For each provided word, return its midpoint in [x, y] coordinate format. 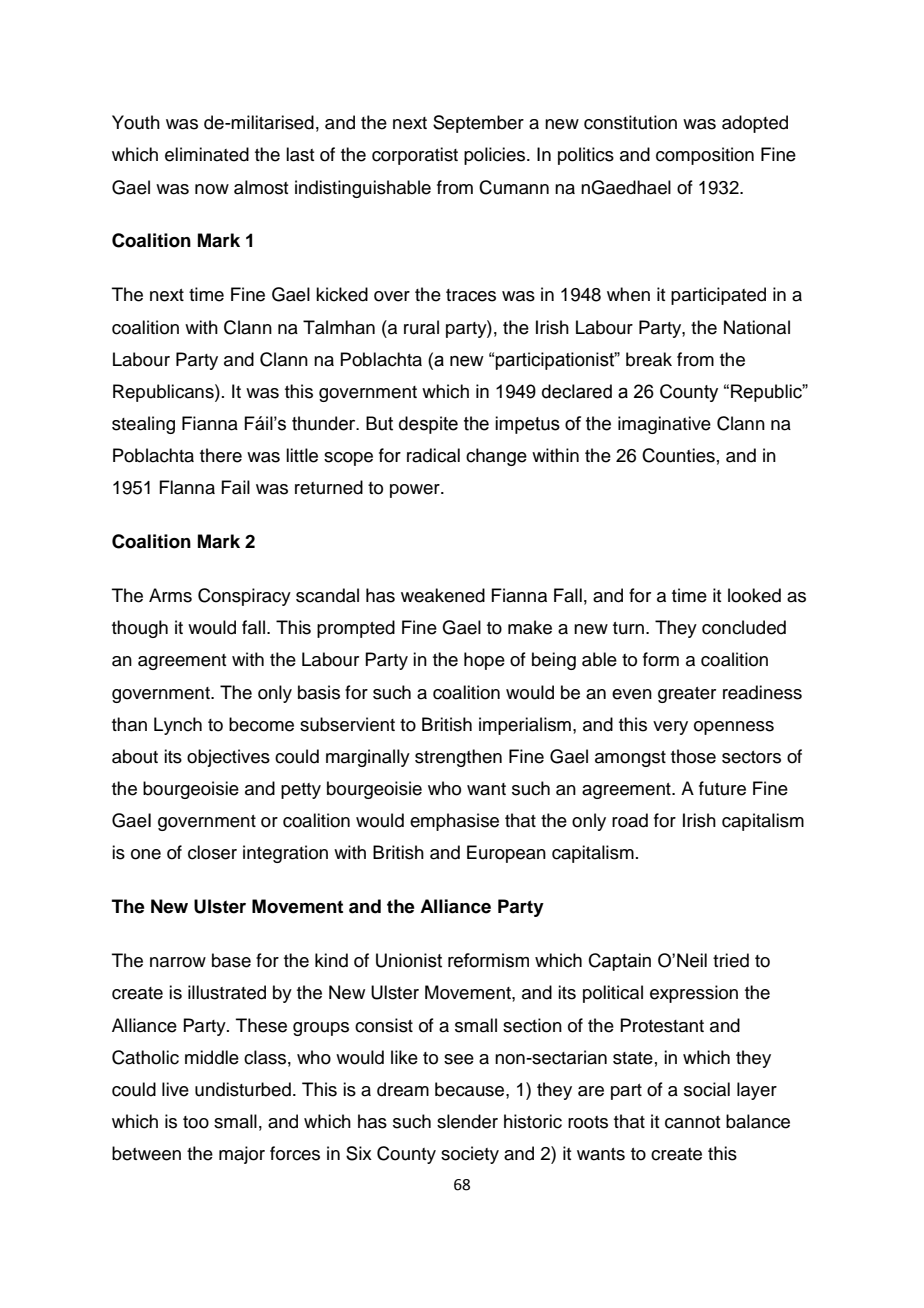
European [506, 854]
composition [705, 156]
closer [212, 852]
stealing [143, 425]
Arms [170, 595]
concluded [744, 627]
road [630, 820]
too [196, 1122]
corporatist [415, 156]
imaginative [664, 425]
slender [467, 1121]
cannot [692, 1122]
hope [484, 661]
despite [428, 425]
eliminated [207, 154]
